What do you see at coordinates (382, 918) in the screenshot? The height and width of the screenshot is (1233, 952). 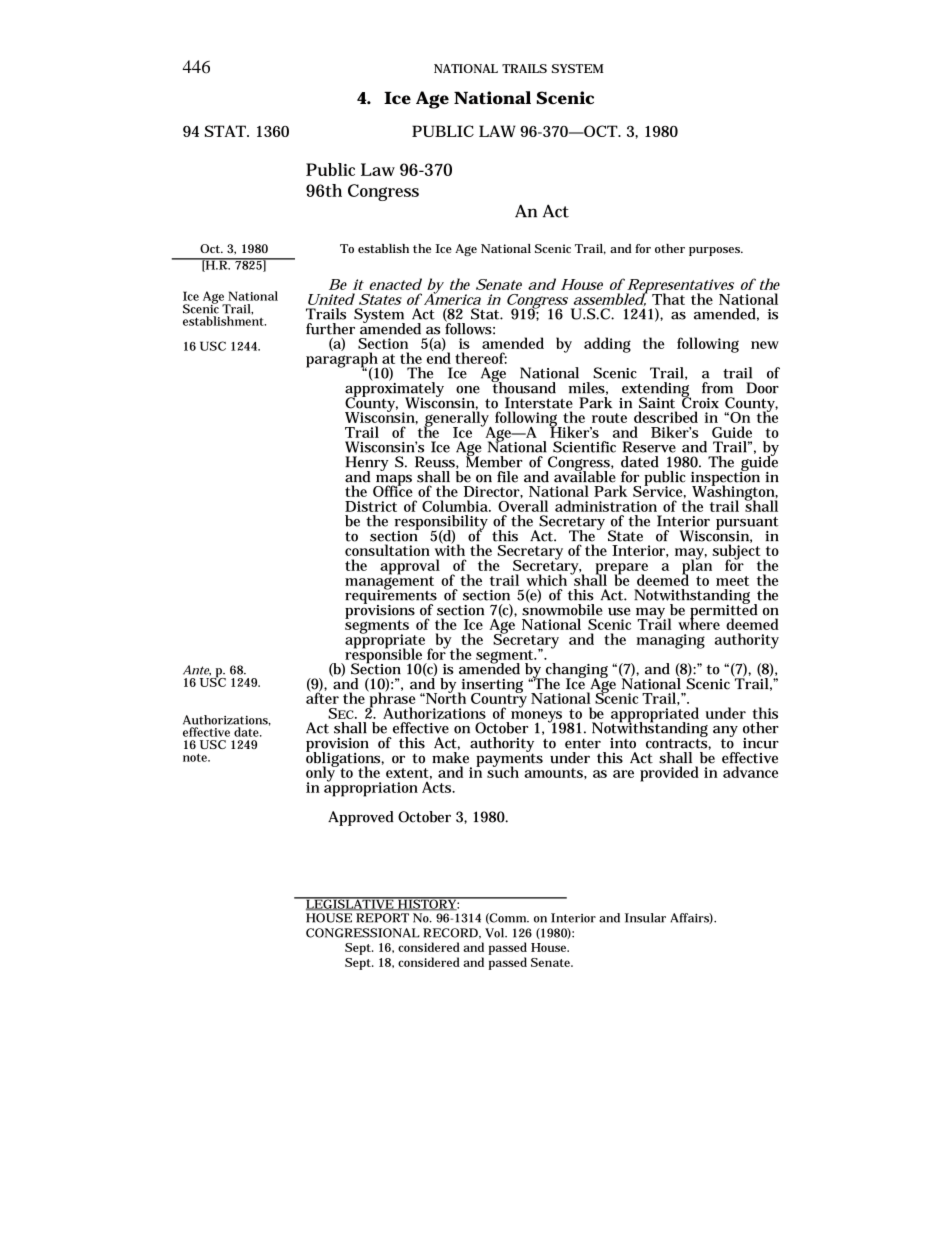 I see `REPORT` at bounding box center [382, 918].
